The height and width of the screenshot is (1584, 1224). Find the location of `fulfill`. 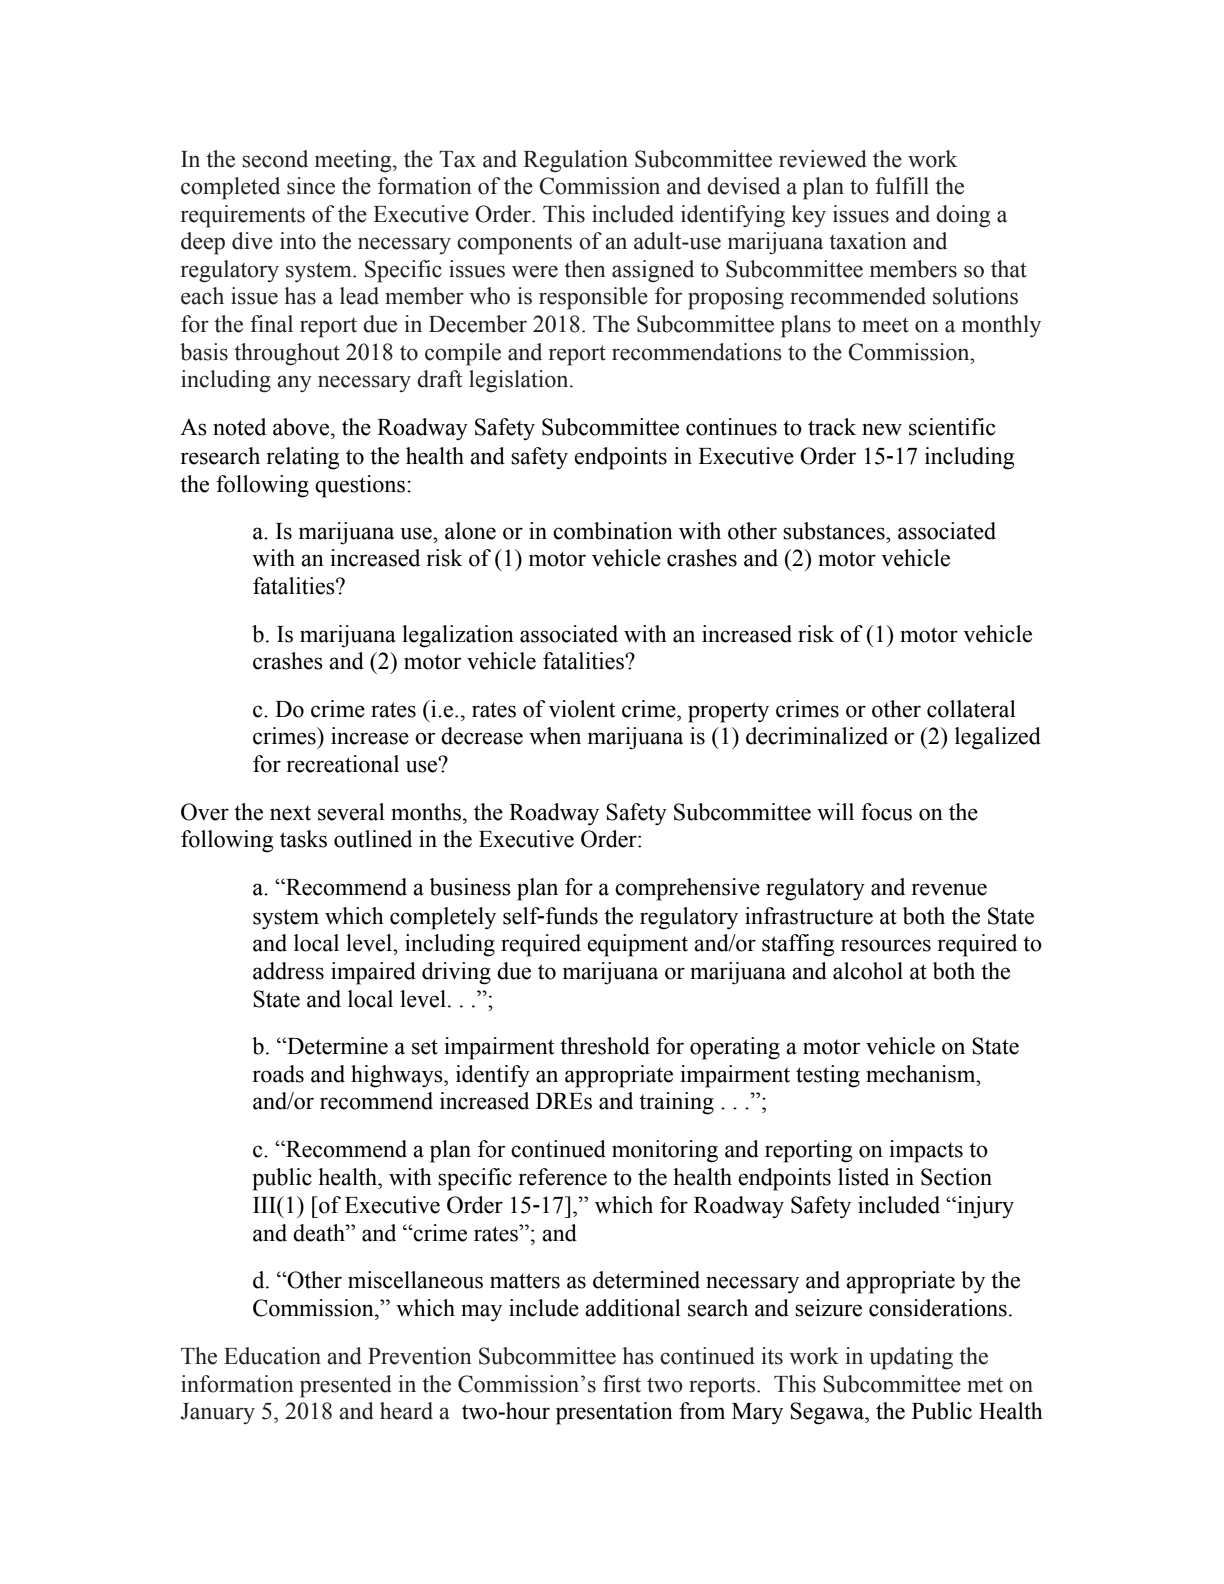

fulfill is located at coordinates (902, 186).
